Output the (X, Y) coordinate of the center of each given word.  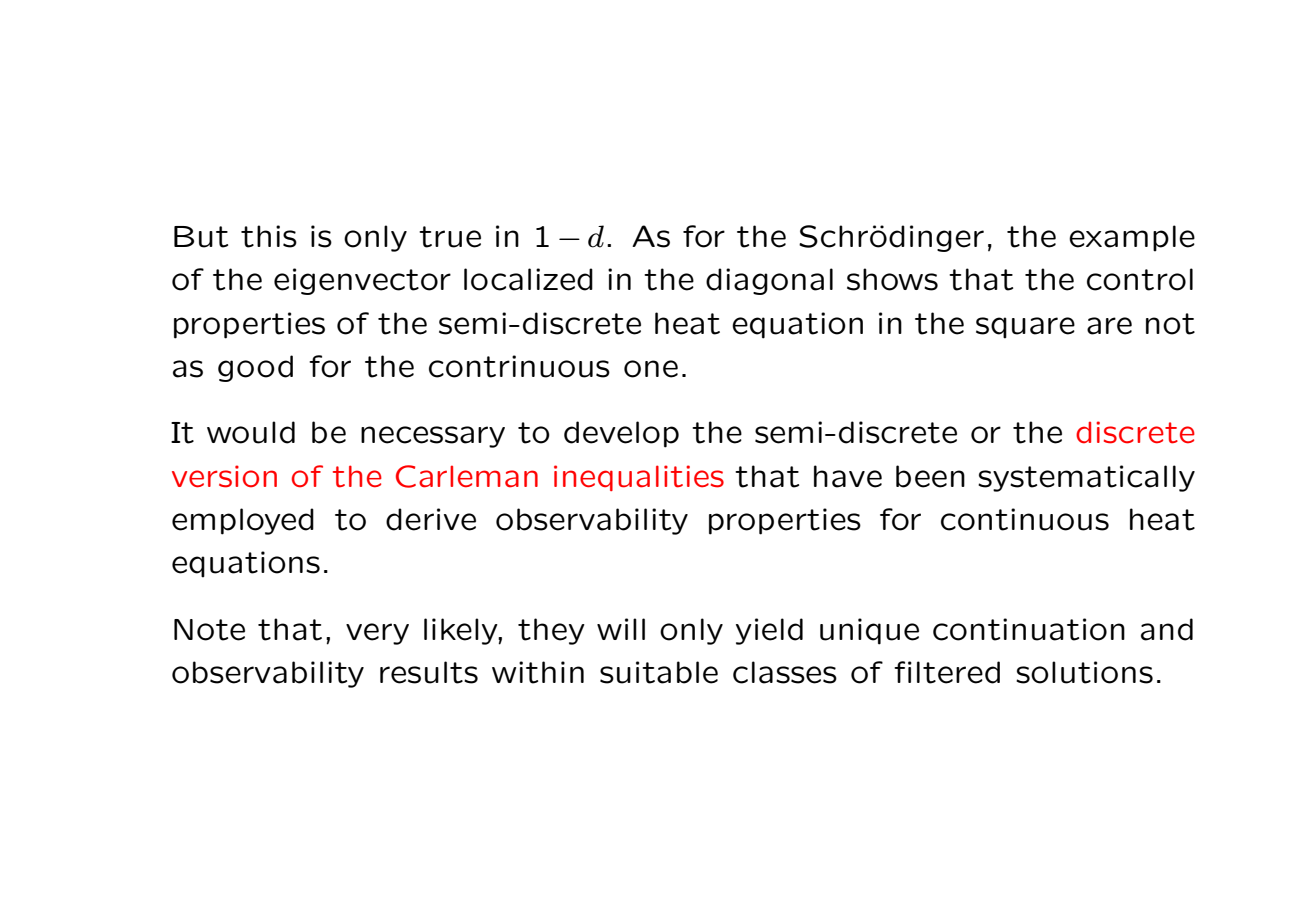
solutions (1084, 672)
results (429, 672)
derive (431, 519)
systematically (1086, 478)
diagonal (769, 281)
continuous (1025, 519)
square (1025, 328)
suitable (659, 672)
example (1132, 238)
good (255, 368)
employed (243, 521)
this (269, 236)
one (651, 369)
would (251, 432)
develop (621, 434)
